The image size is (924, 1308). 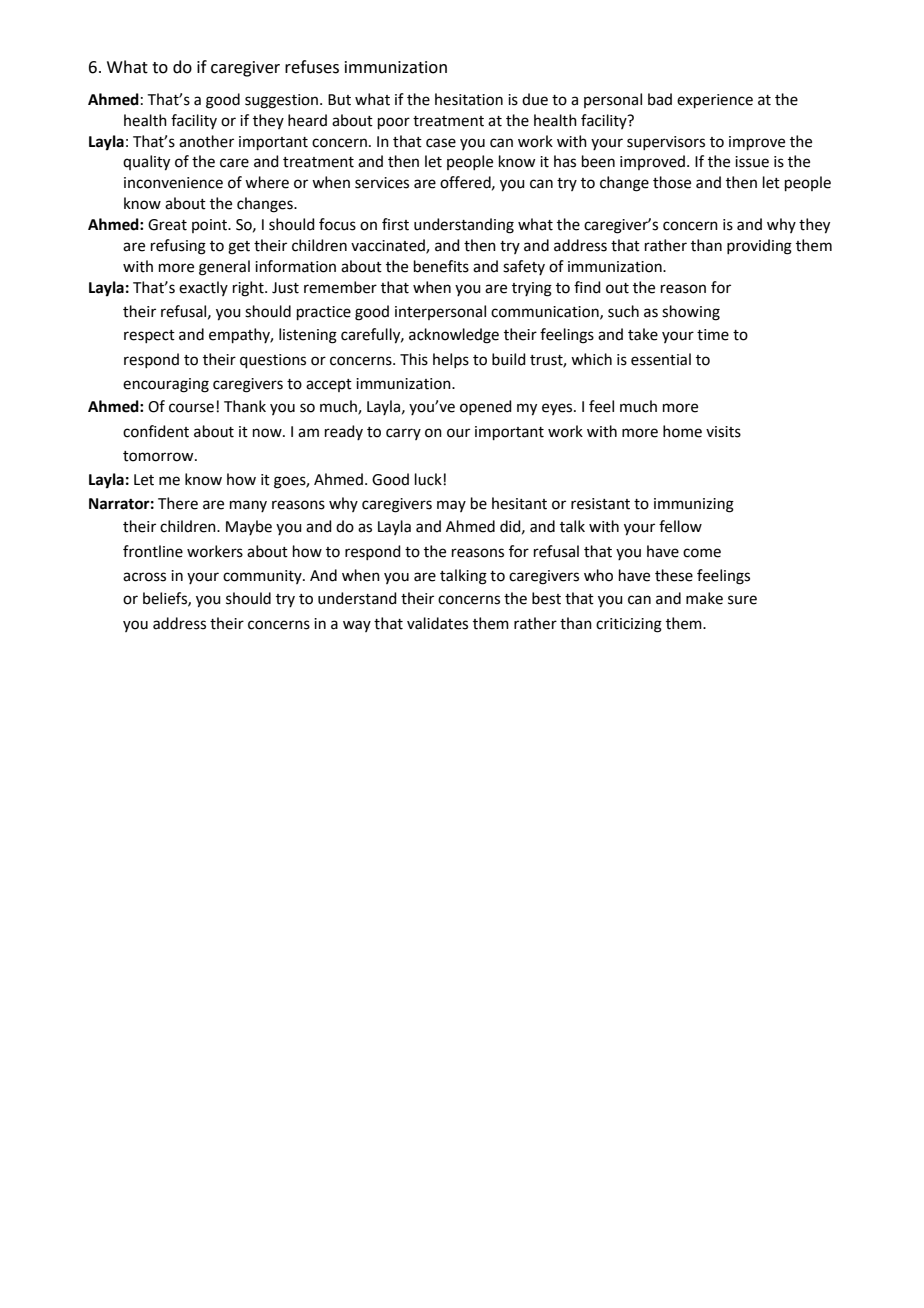 I want to click on benefits, so click(x=441, y=266).
